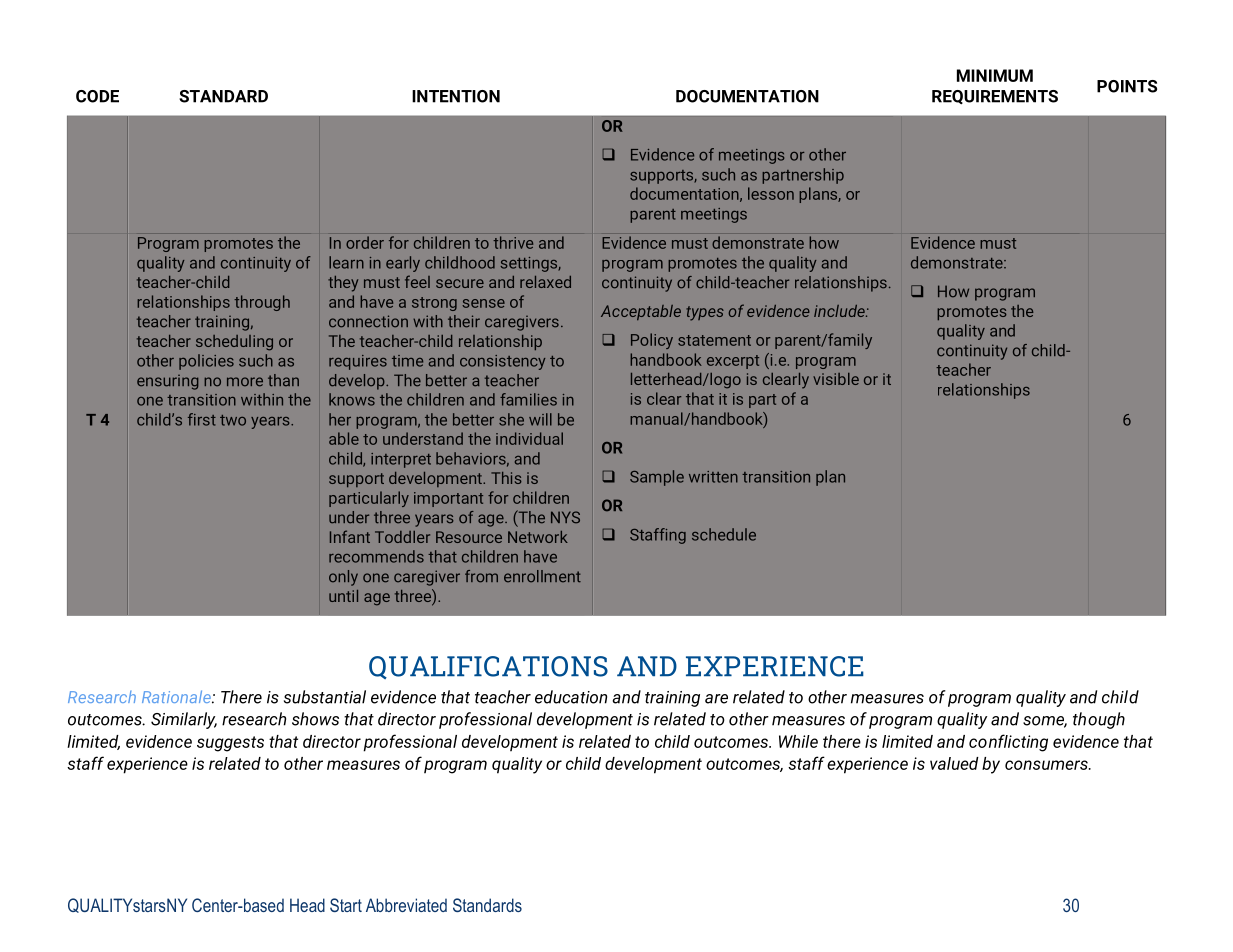  I want to click on INTENTION, so click(456, 96).
